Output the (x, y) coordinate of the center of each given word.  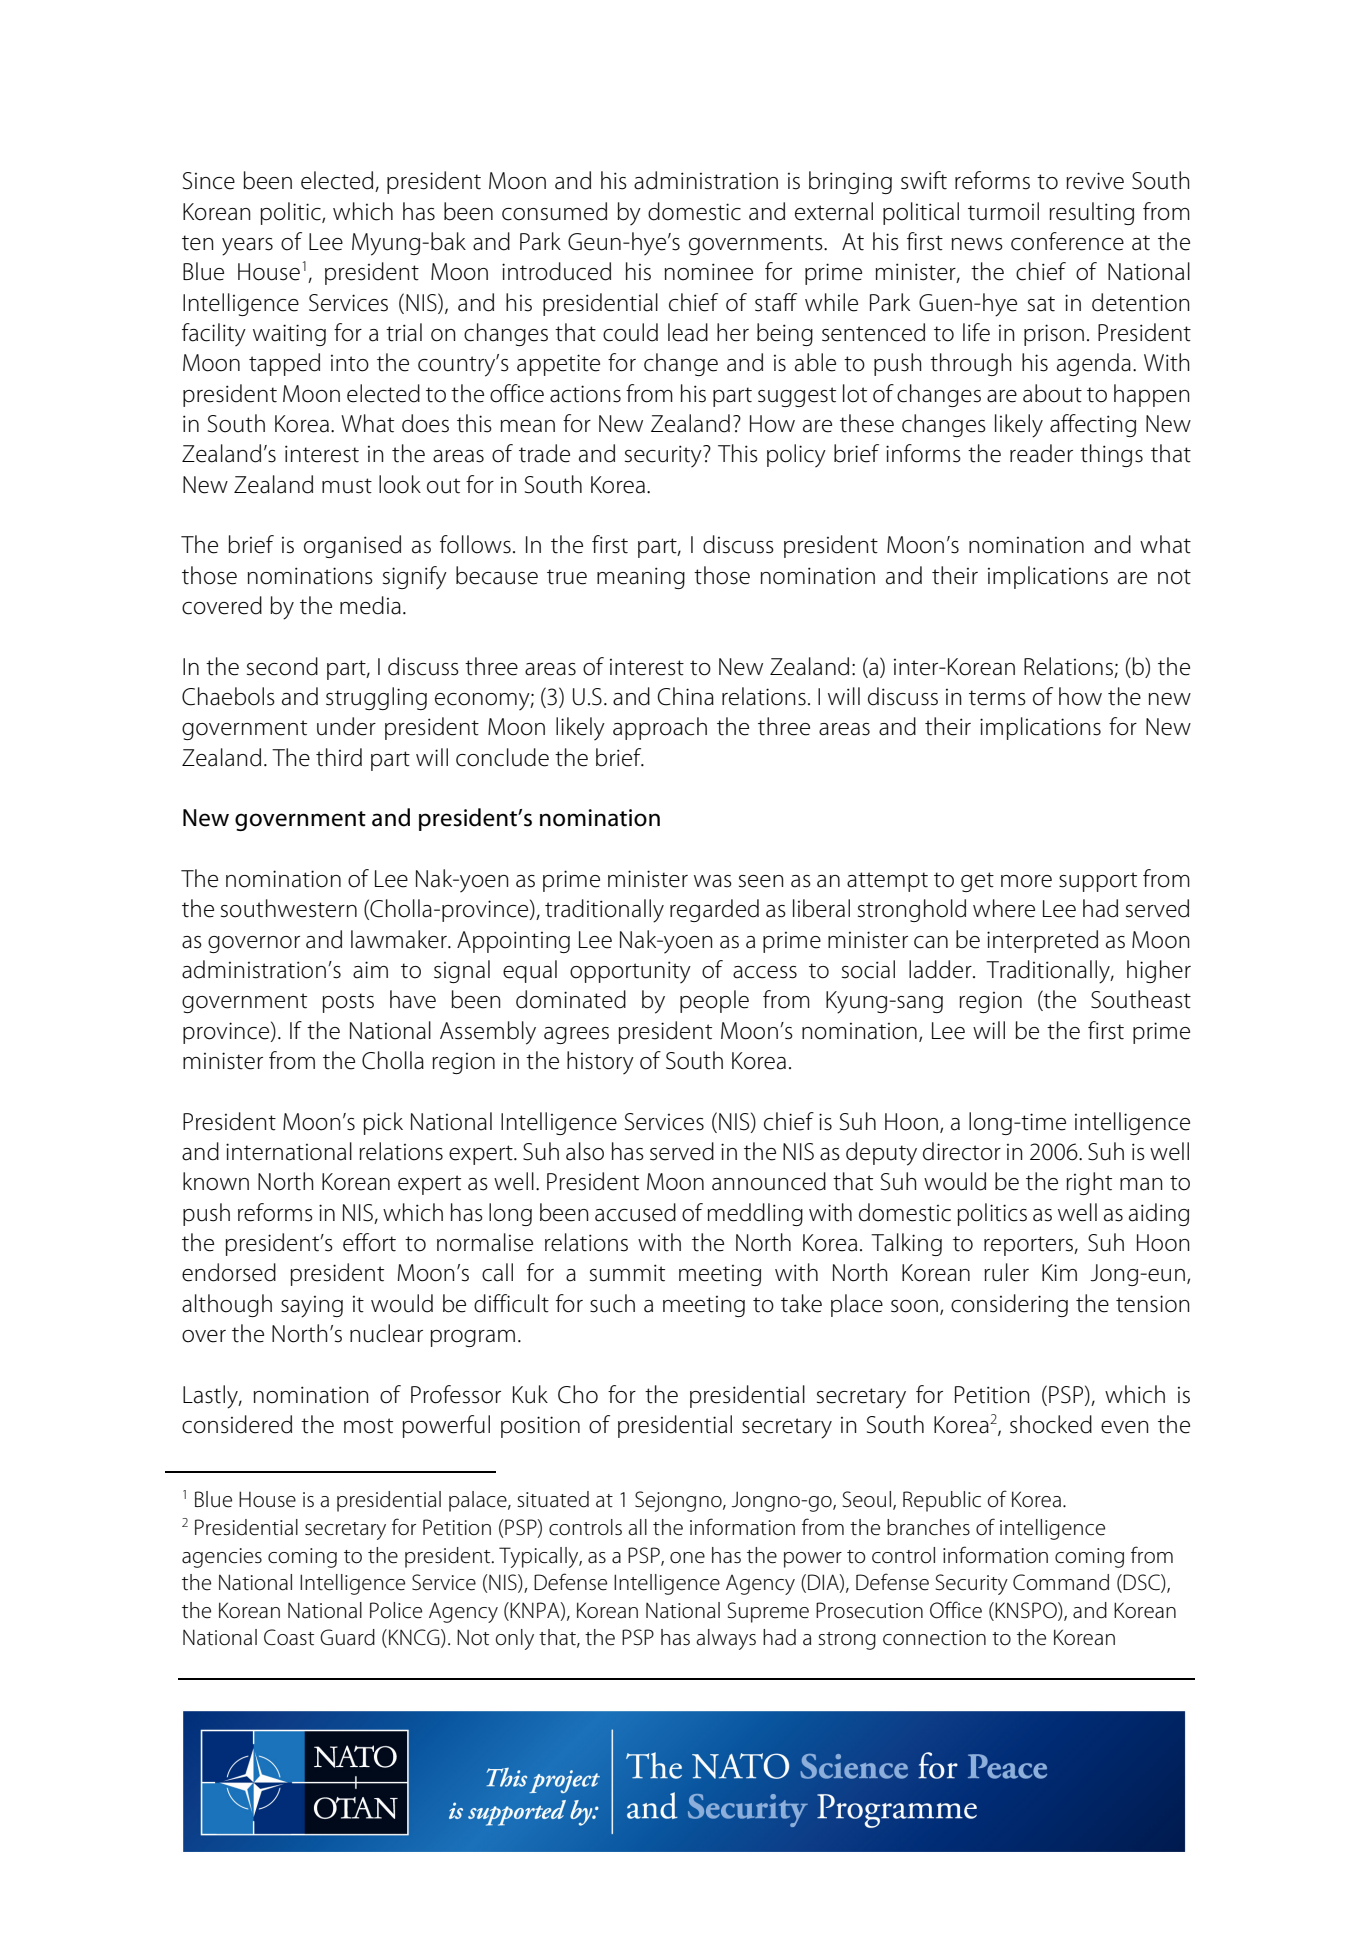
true (567, 577)
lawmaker (400, 939)
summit (627, 1273)
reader (1041, 453)
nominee (709, 272)
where (1004, 908)
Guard (347, 1637)
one (687, 1558)
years (247, 247)
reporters (1029, 1246)
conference (1067, 241)
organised (352, 546)
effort (369, 1242)
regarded (714, 910)
